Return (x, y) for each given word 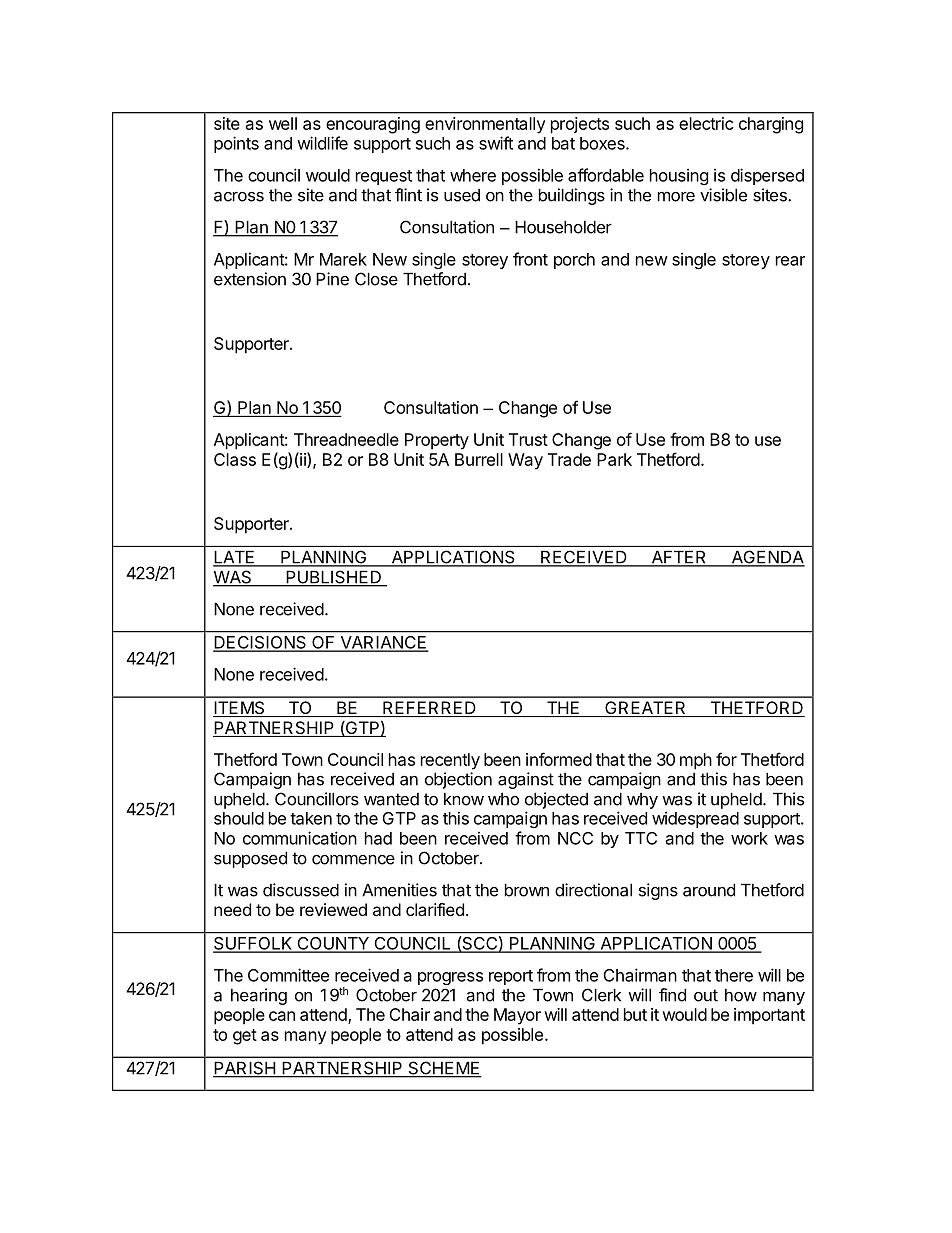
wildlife (322, 143)
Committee (288, 975)
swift (496, 143)
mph (696, 761)
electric (706, 123)
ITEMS (240, 709)
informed (559, 759)
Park (614, 459)
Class (235, 459)
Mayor (517, 1016)
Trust (528, 439)
